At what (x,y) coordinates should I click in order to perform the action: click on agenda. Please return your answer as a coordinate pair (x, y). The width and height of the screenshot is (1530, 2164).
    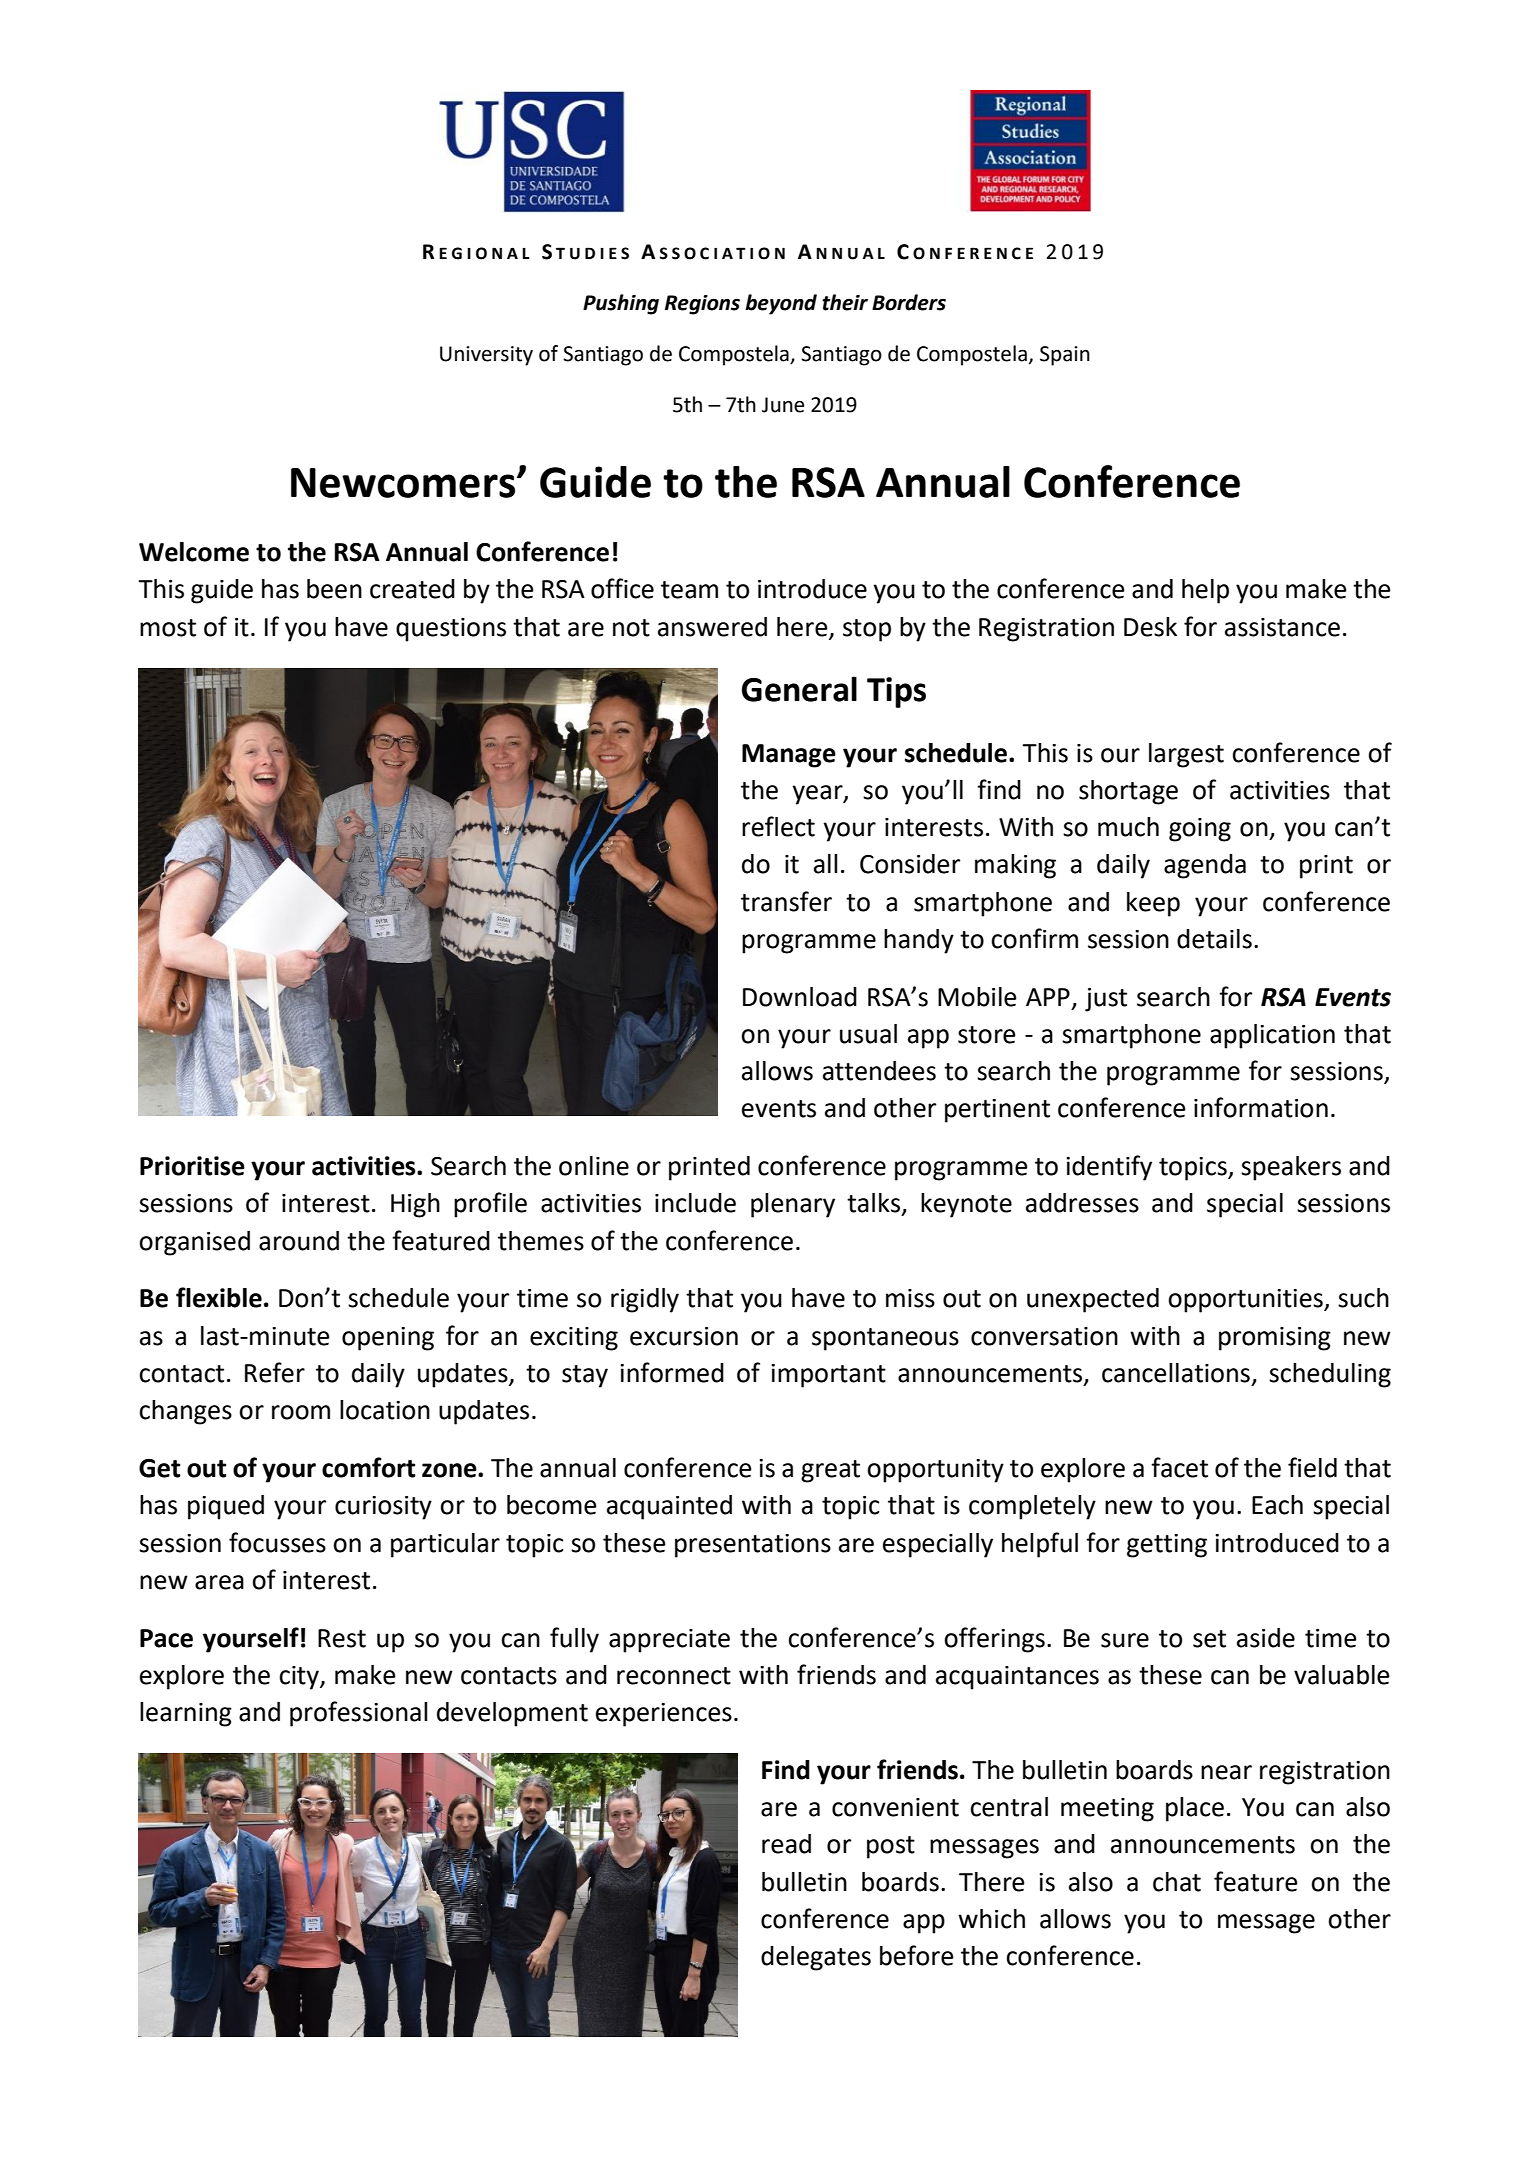
    Looking at the image, I should click on (1205, 866).
